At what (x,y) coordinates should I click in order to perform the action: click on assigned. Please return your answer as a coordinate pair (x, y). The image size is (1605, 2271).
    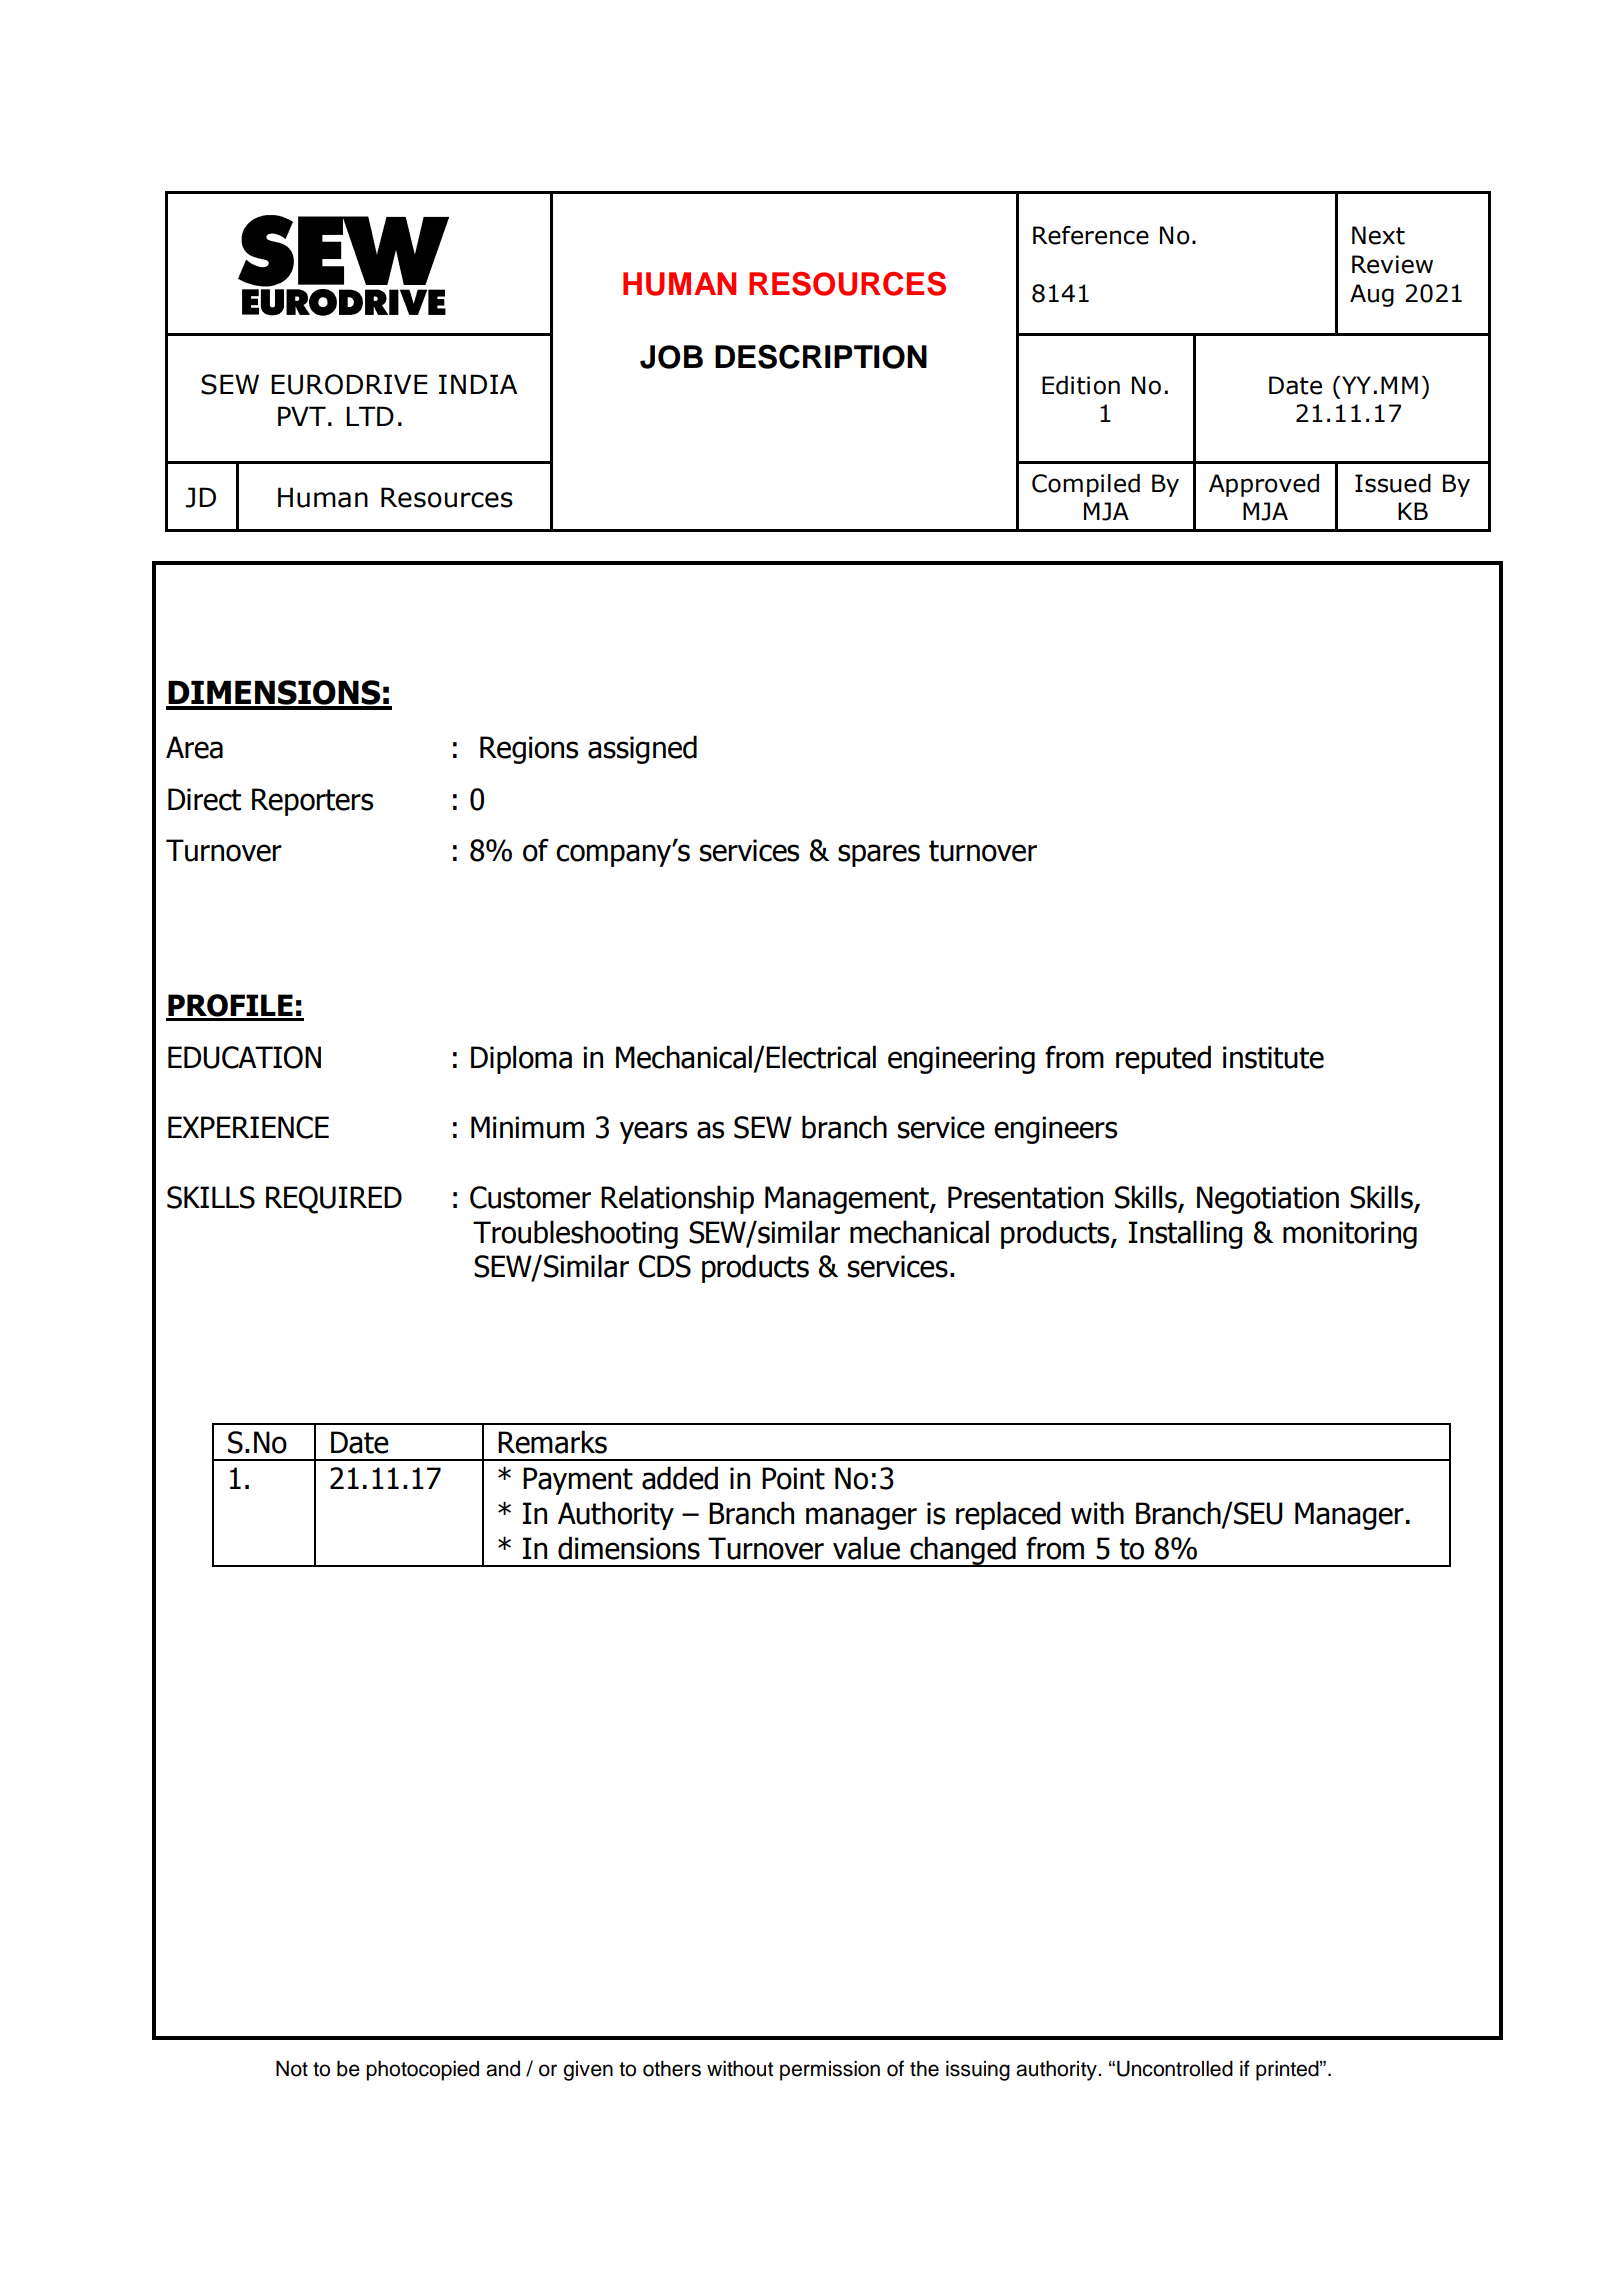
    Looking at the image, I should click on (642, 749).
